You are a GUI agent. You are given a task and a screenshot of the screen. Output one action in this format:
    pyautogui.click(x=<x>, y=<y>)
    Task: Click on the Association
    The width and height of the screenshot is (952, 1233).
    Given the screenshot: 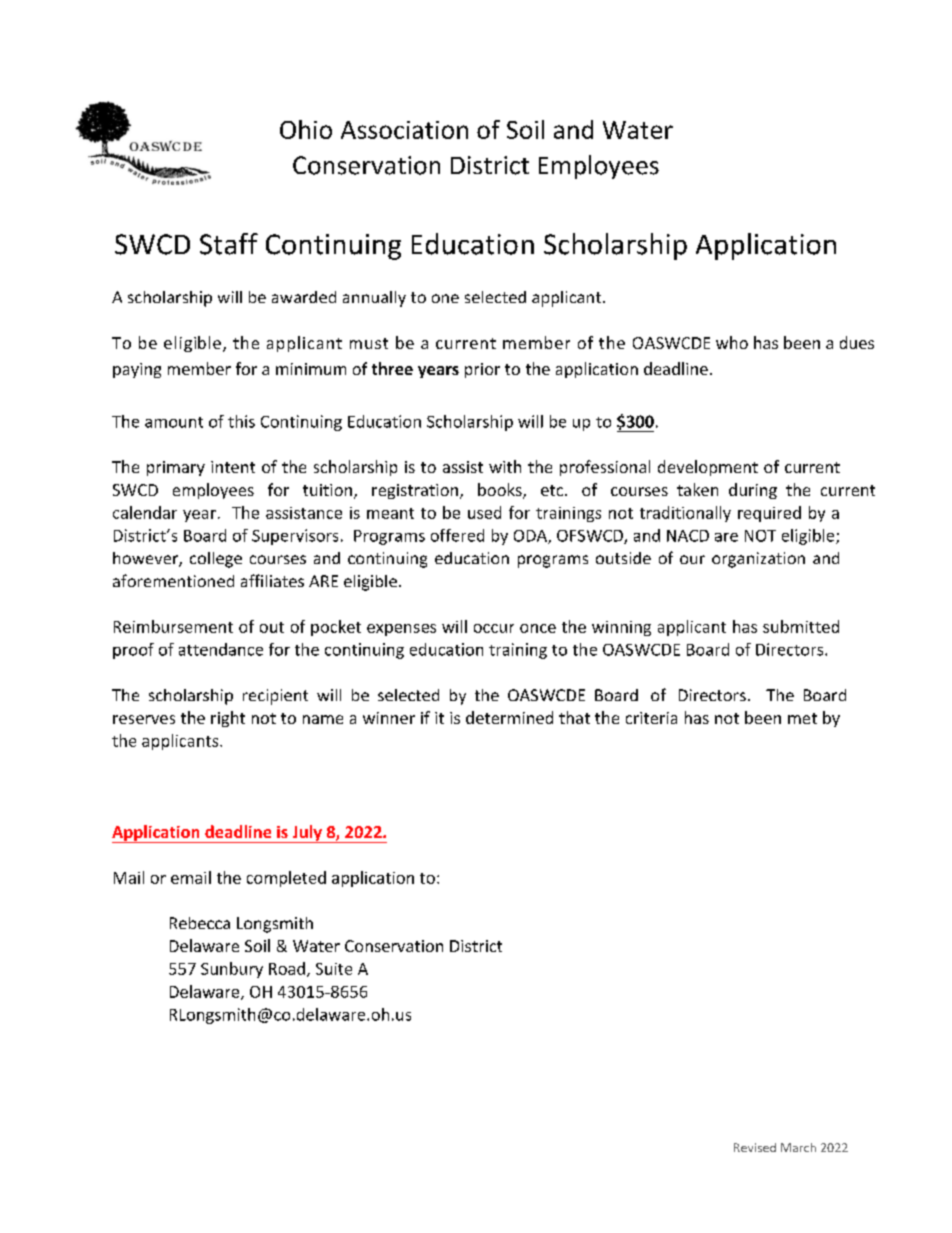 What is the action you would take?
    pyautogui.click(x=404, y=130)
